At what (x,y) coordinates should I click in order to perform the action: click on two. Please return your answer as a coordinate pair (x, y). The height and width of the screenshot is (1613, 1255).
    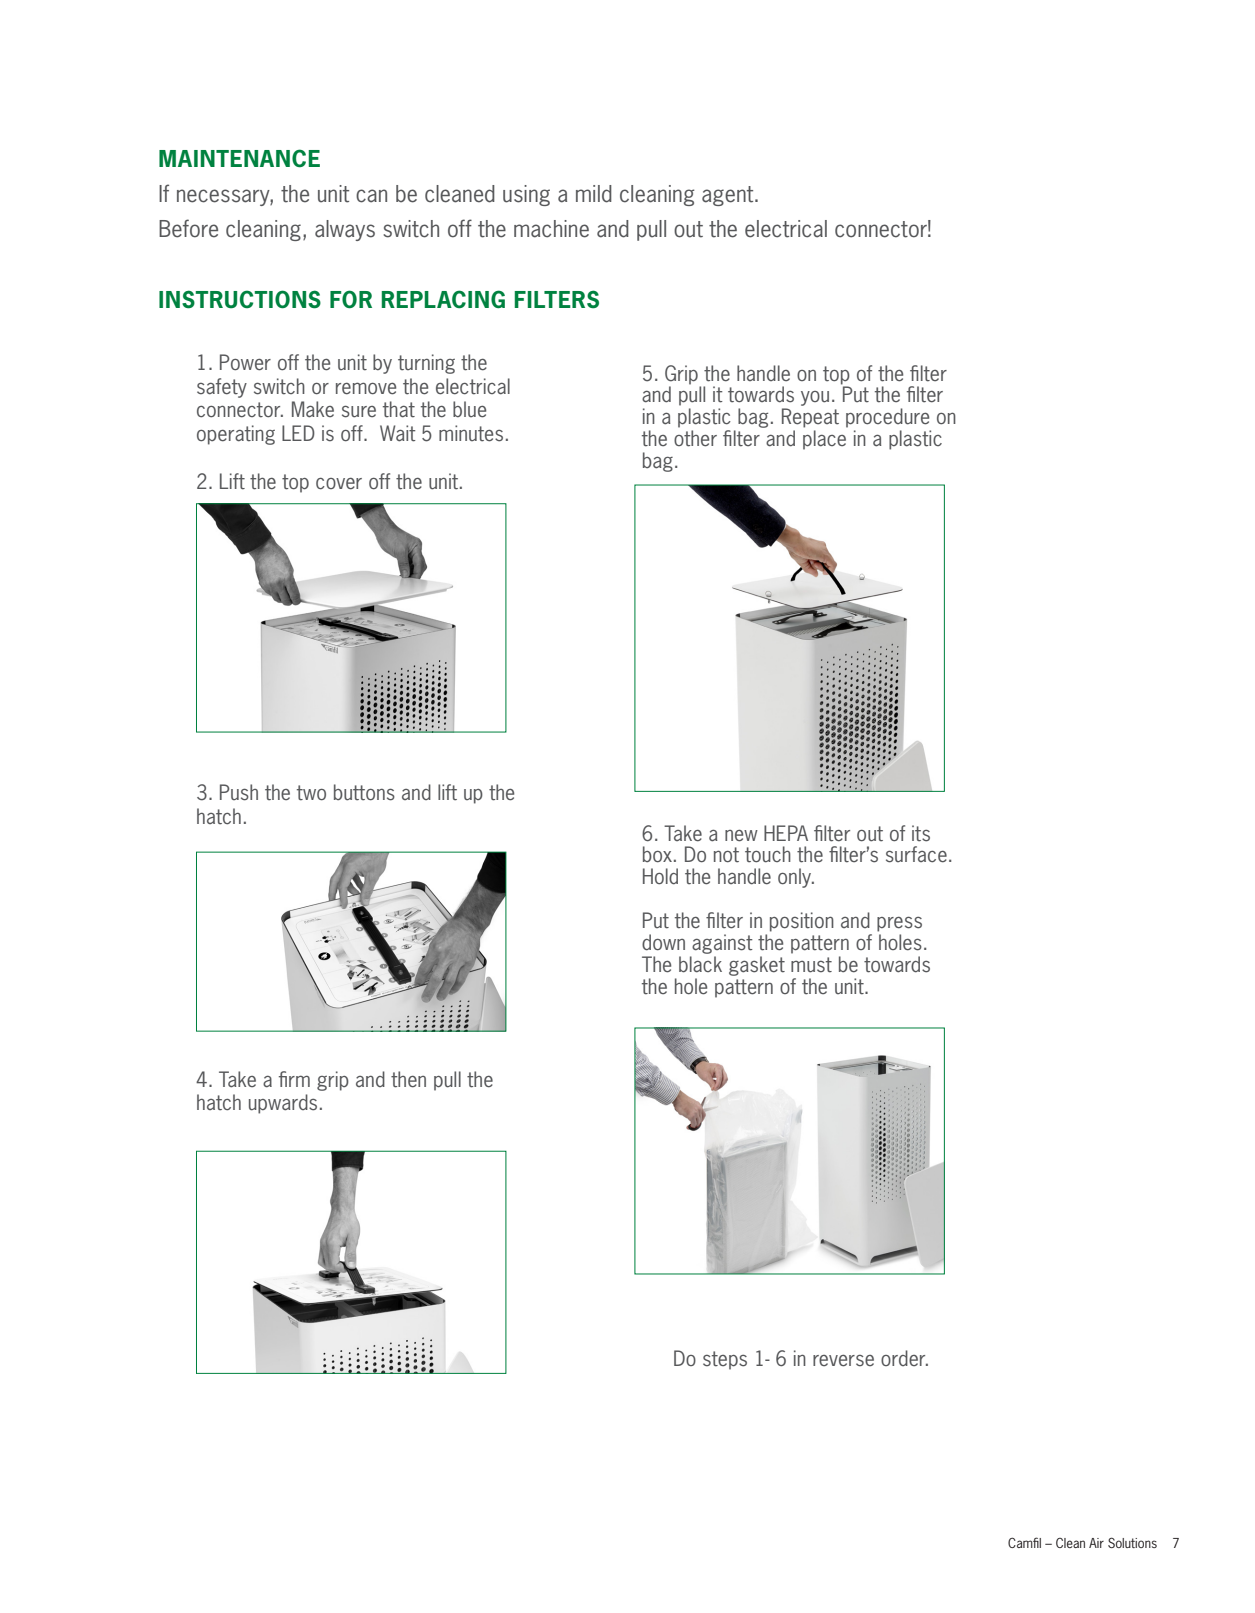
    Looking at the image, I should click on (311, 793).
